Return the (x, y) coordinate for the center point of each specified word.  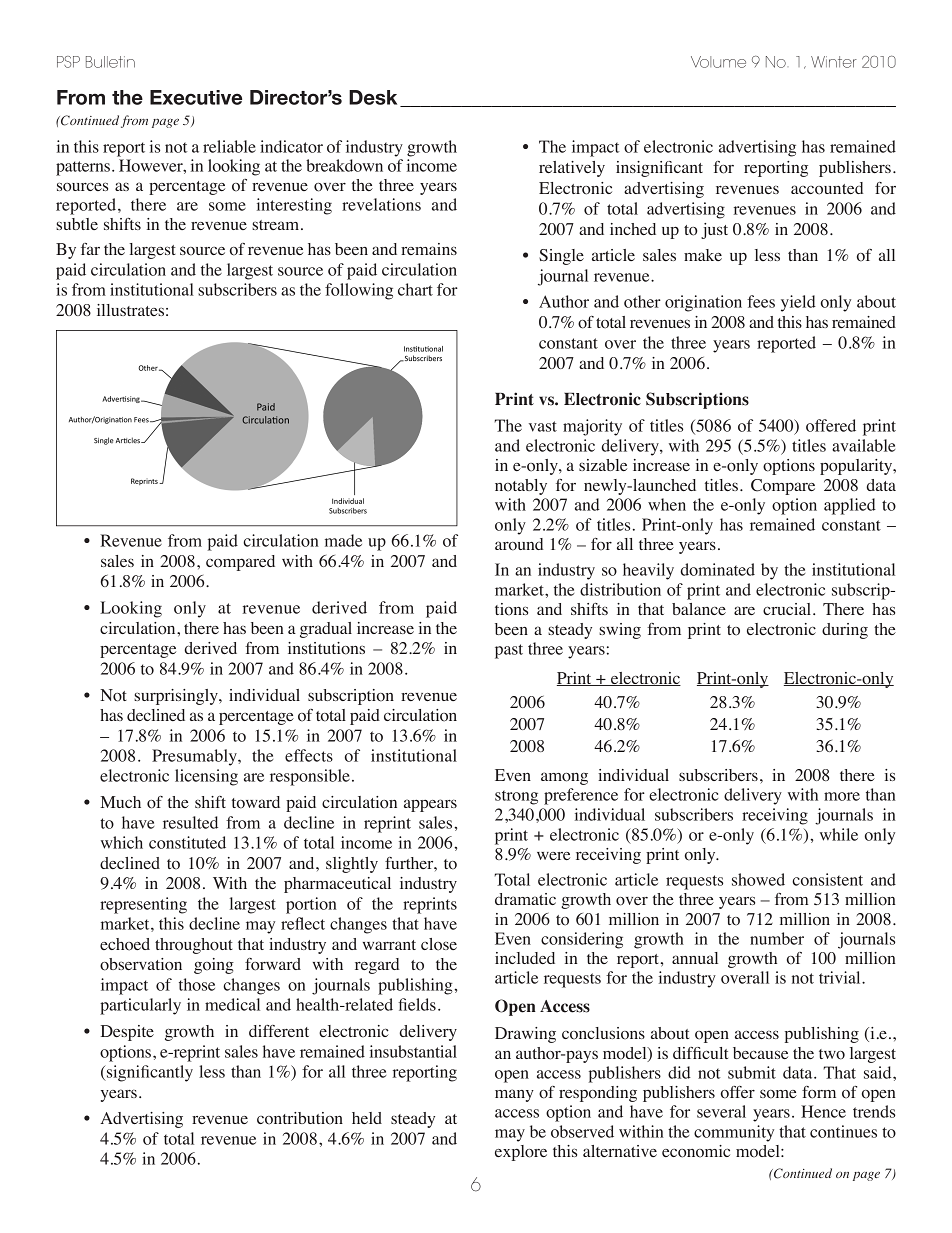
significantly (148, 1073)
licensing (206, 777)
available (863, 445)
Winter (834, 62)
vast (543, 426)
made (343, 540)
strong (516, 797)
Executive (196, 97)
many (514, 1095)
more (842, 796)
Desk (373, 97)
